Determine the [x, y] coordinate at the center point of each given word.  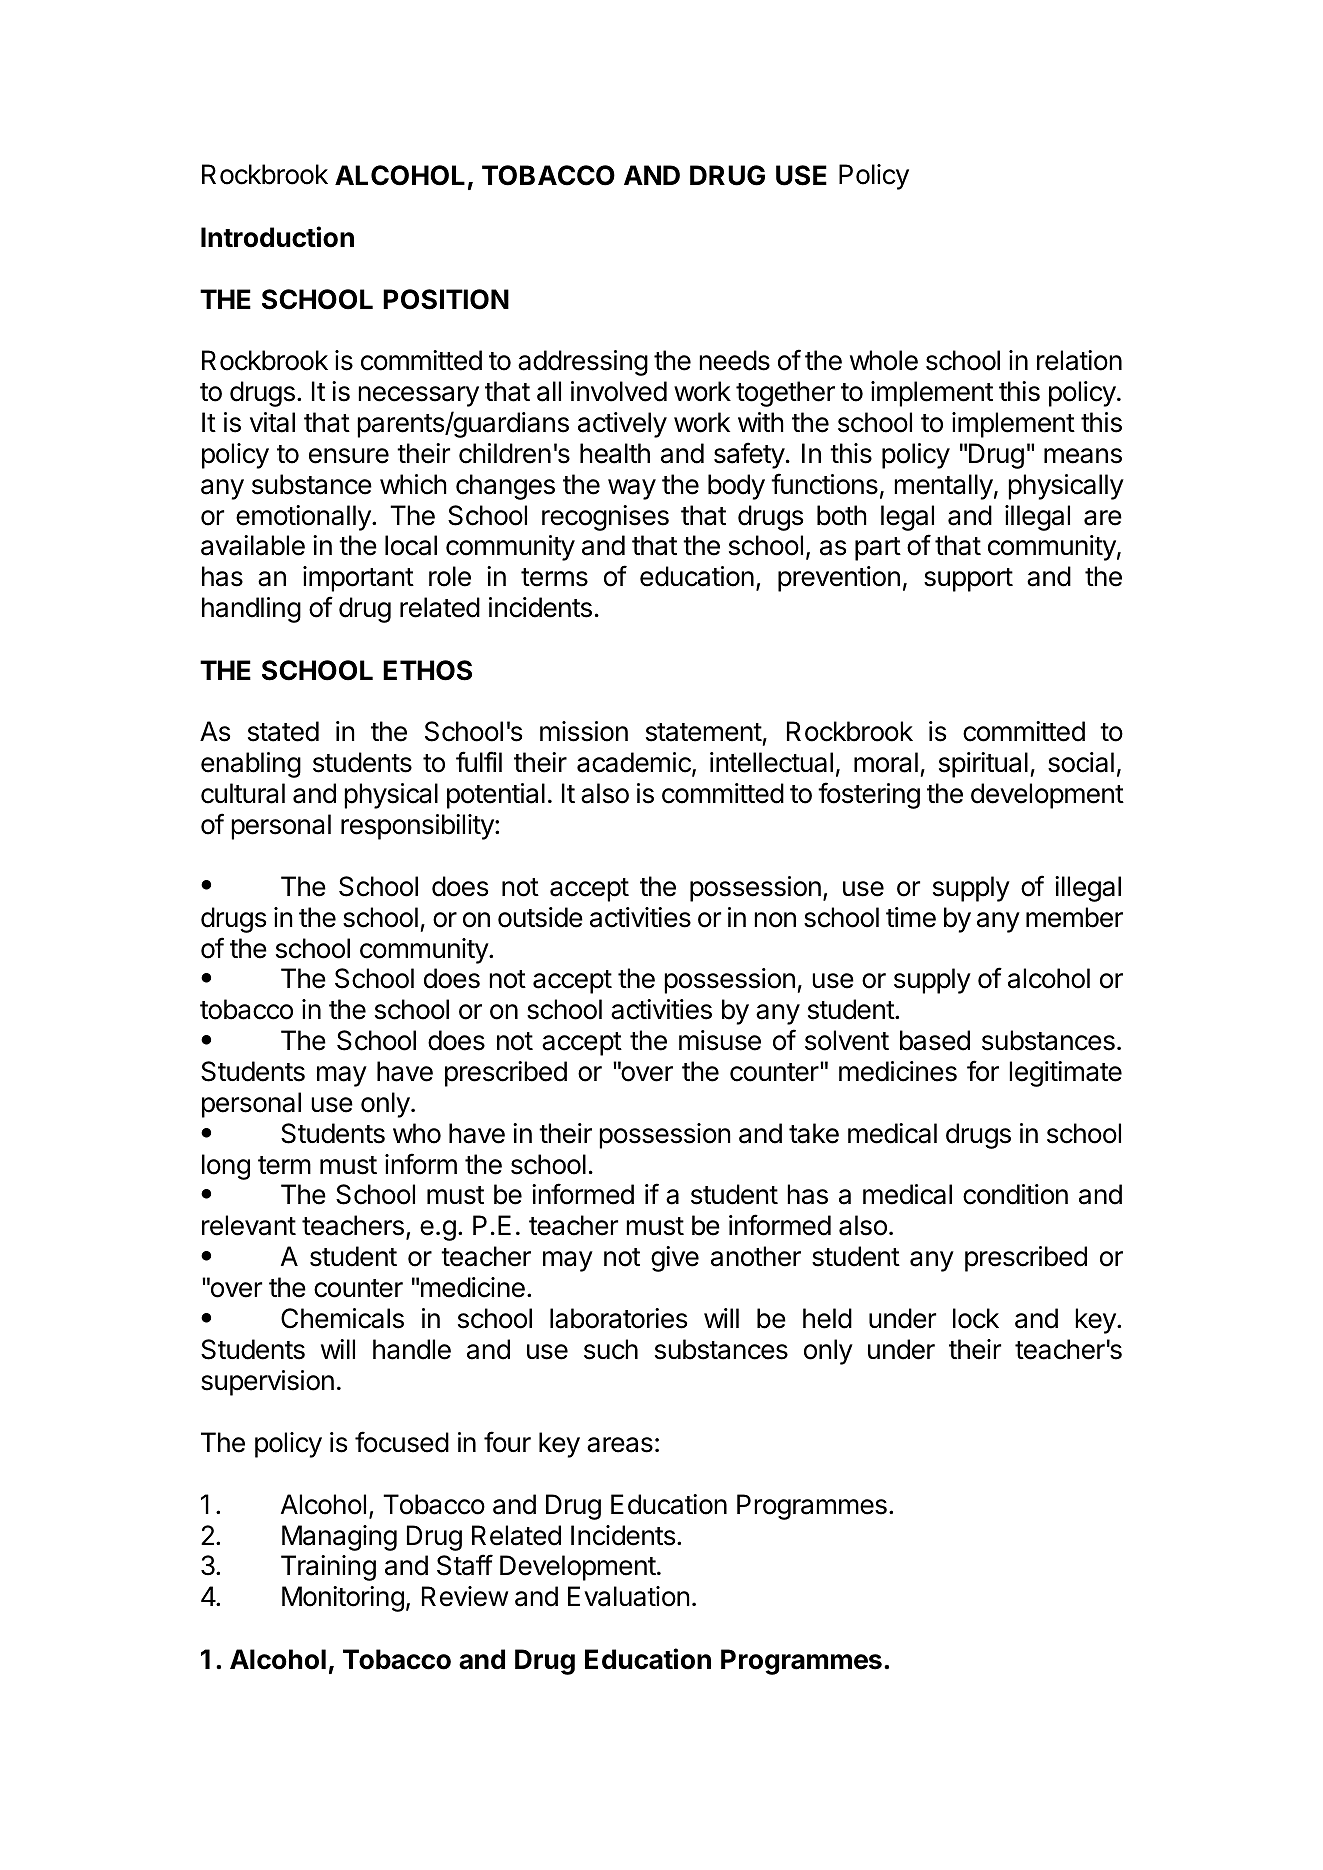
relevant [249, 1225]
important [358, 579]
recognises [605, 518]
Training [328, 1568]
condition [1015, 1194]
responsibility [418, 827]
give [675, 1259]
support [968, 580]
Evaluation [629, 1596]
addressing [583, 363]
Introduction [277, 237]
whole [884, 360]
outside [540, 917]
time [911, 917]
